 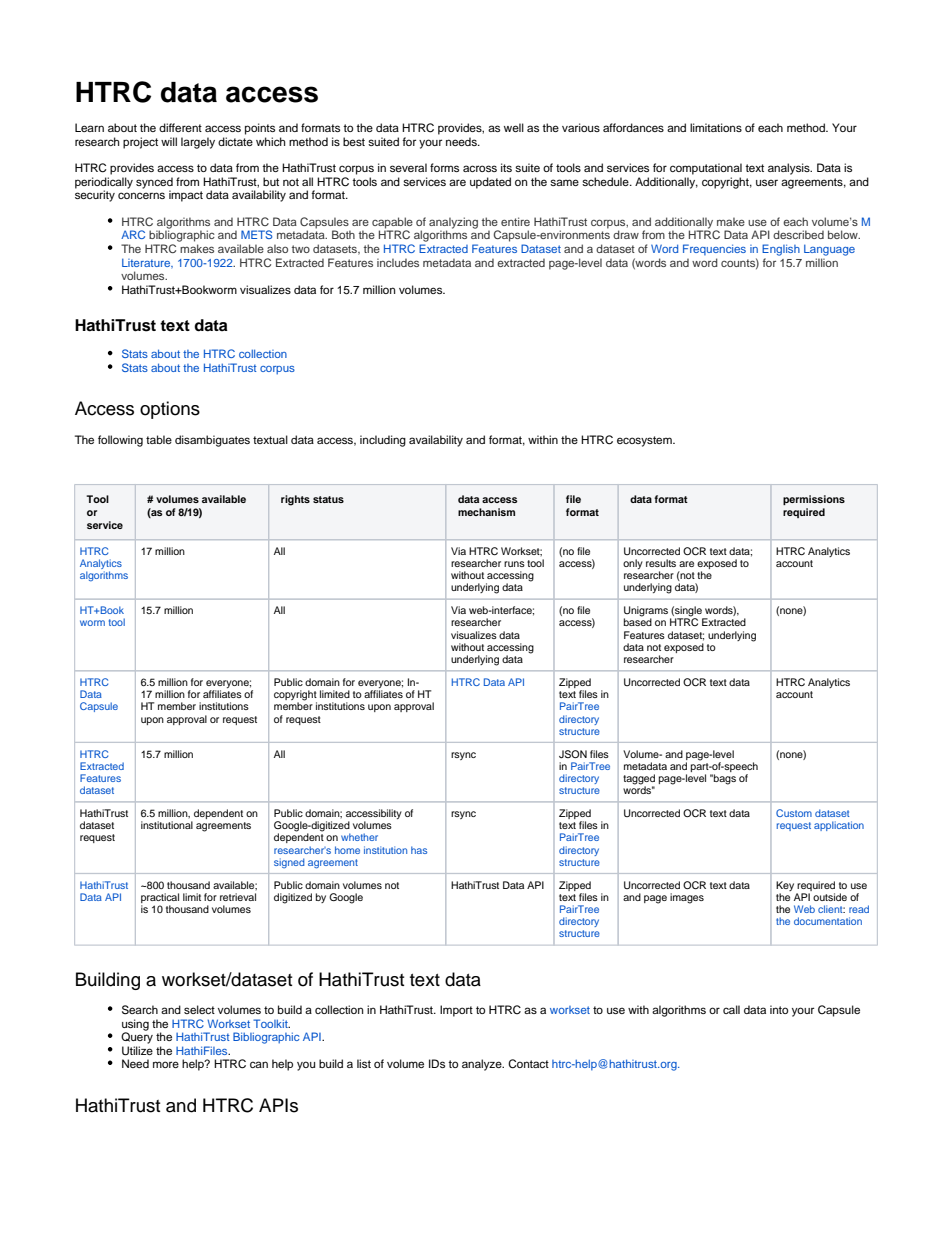 What do you see at coordinates (790, 169) in the page?
I see `analysis` at bounding box center [790, 169].
